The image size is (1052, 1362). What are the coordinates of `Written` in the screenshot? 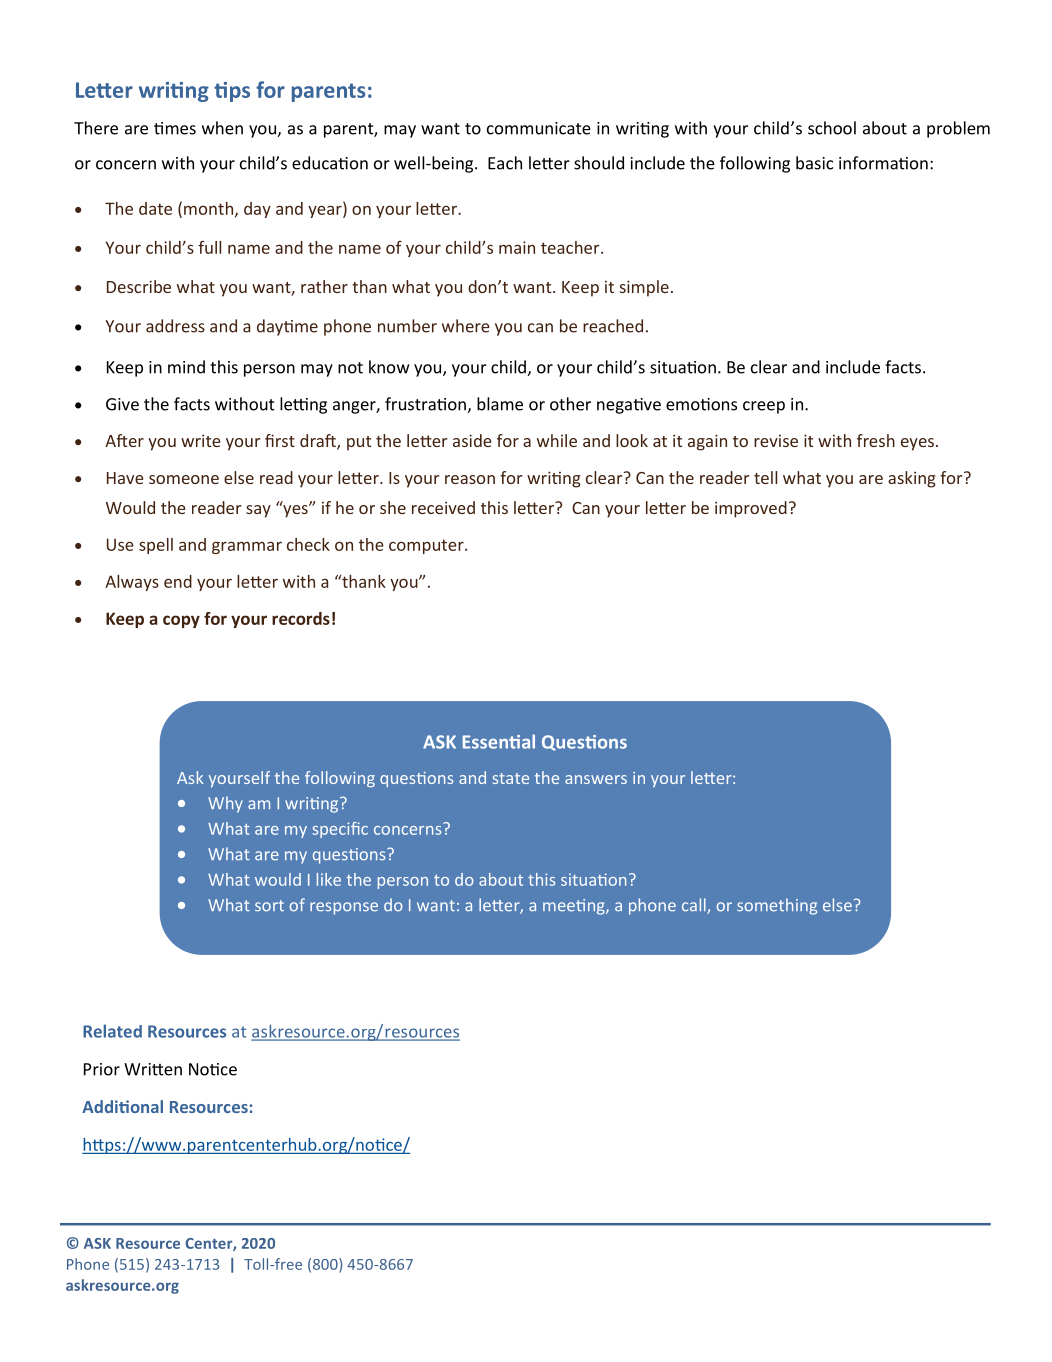 It's located at (153, 1069).
